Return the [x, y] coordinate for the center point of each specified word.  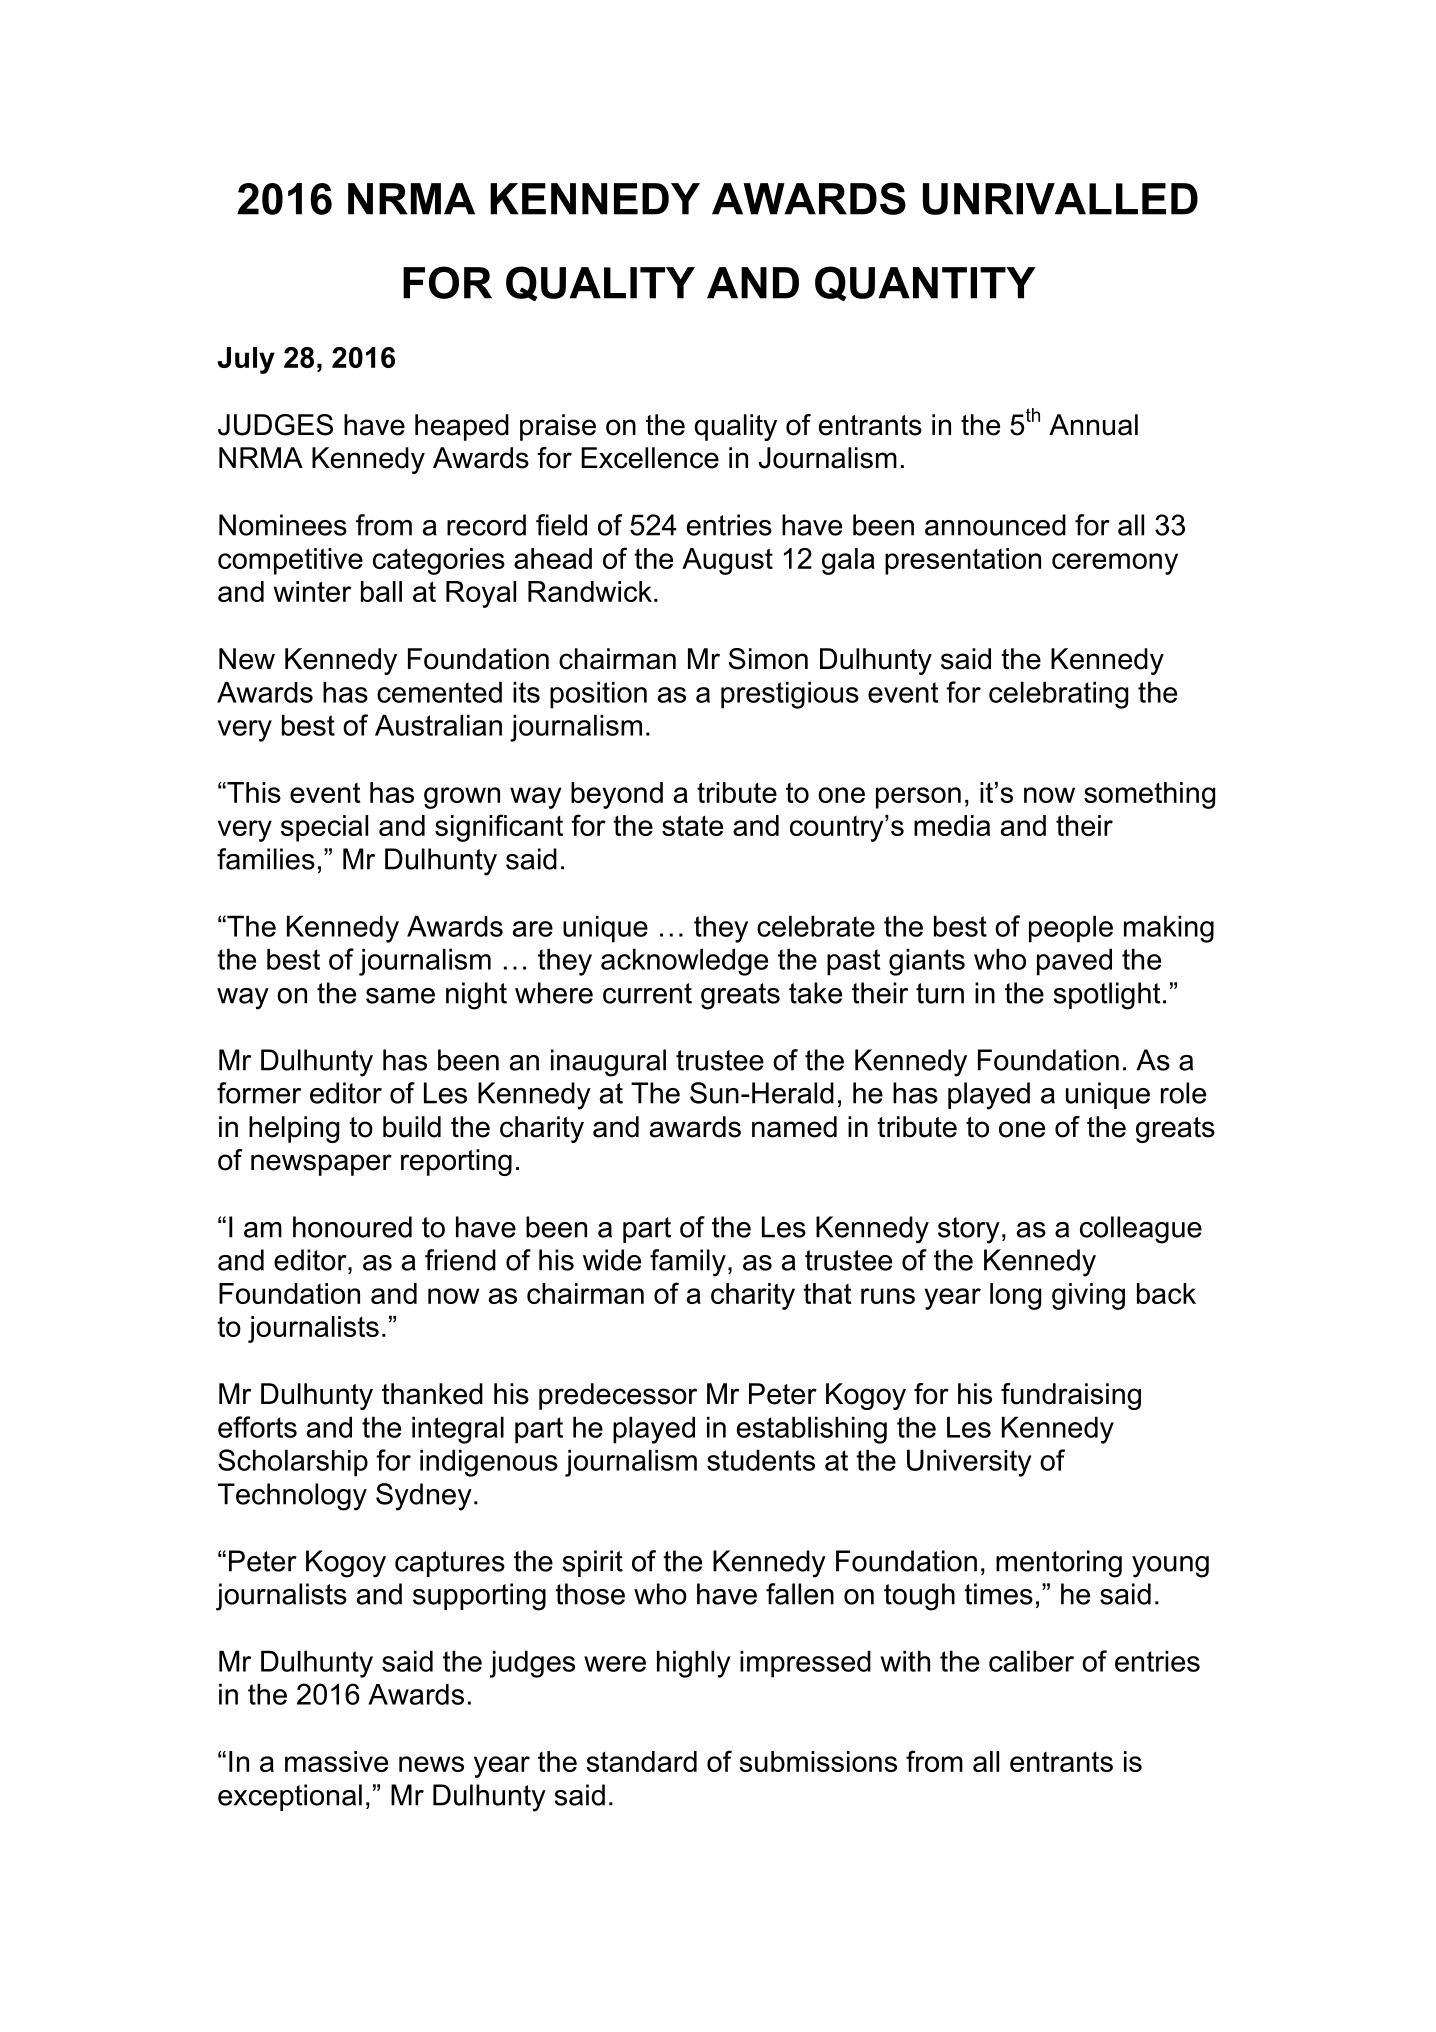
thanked [432, 1394]
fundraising [1071, 1396]
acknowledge [684, 962]
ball [381, 591]
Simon [768, 659]
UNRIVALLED [1060, 199]
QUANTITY [925, 283]
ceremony [1115, 564]
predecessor [618, 1396]
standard [641, 1761]
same [400, 996]
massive [336, 1761]
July [246, 360]
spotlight [1107, 996]
